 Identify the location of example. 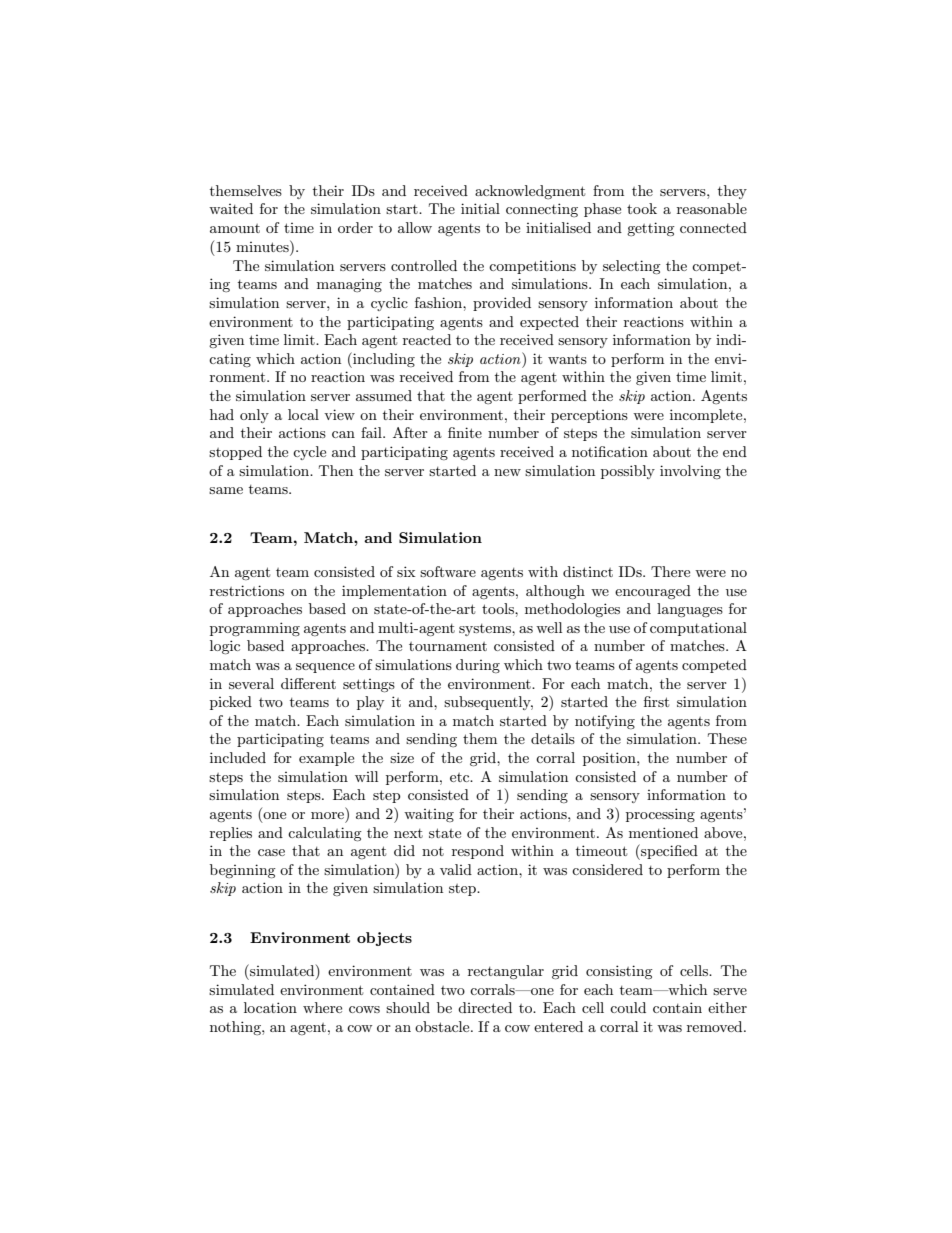
(326, 759).
